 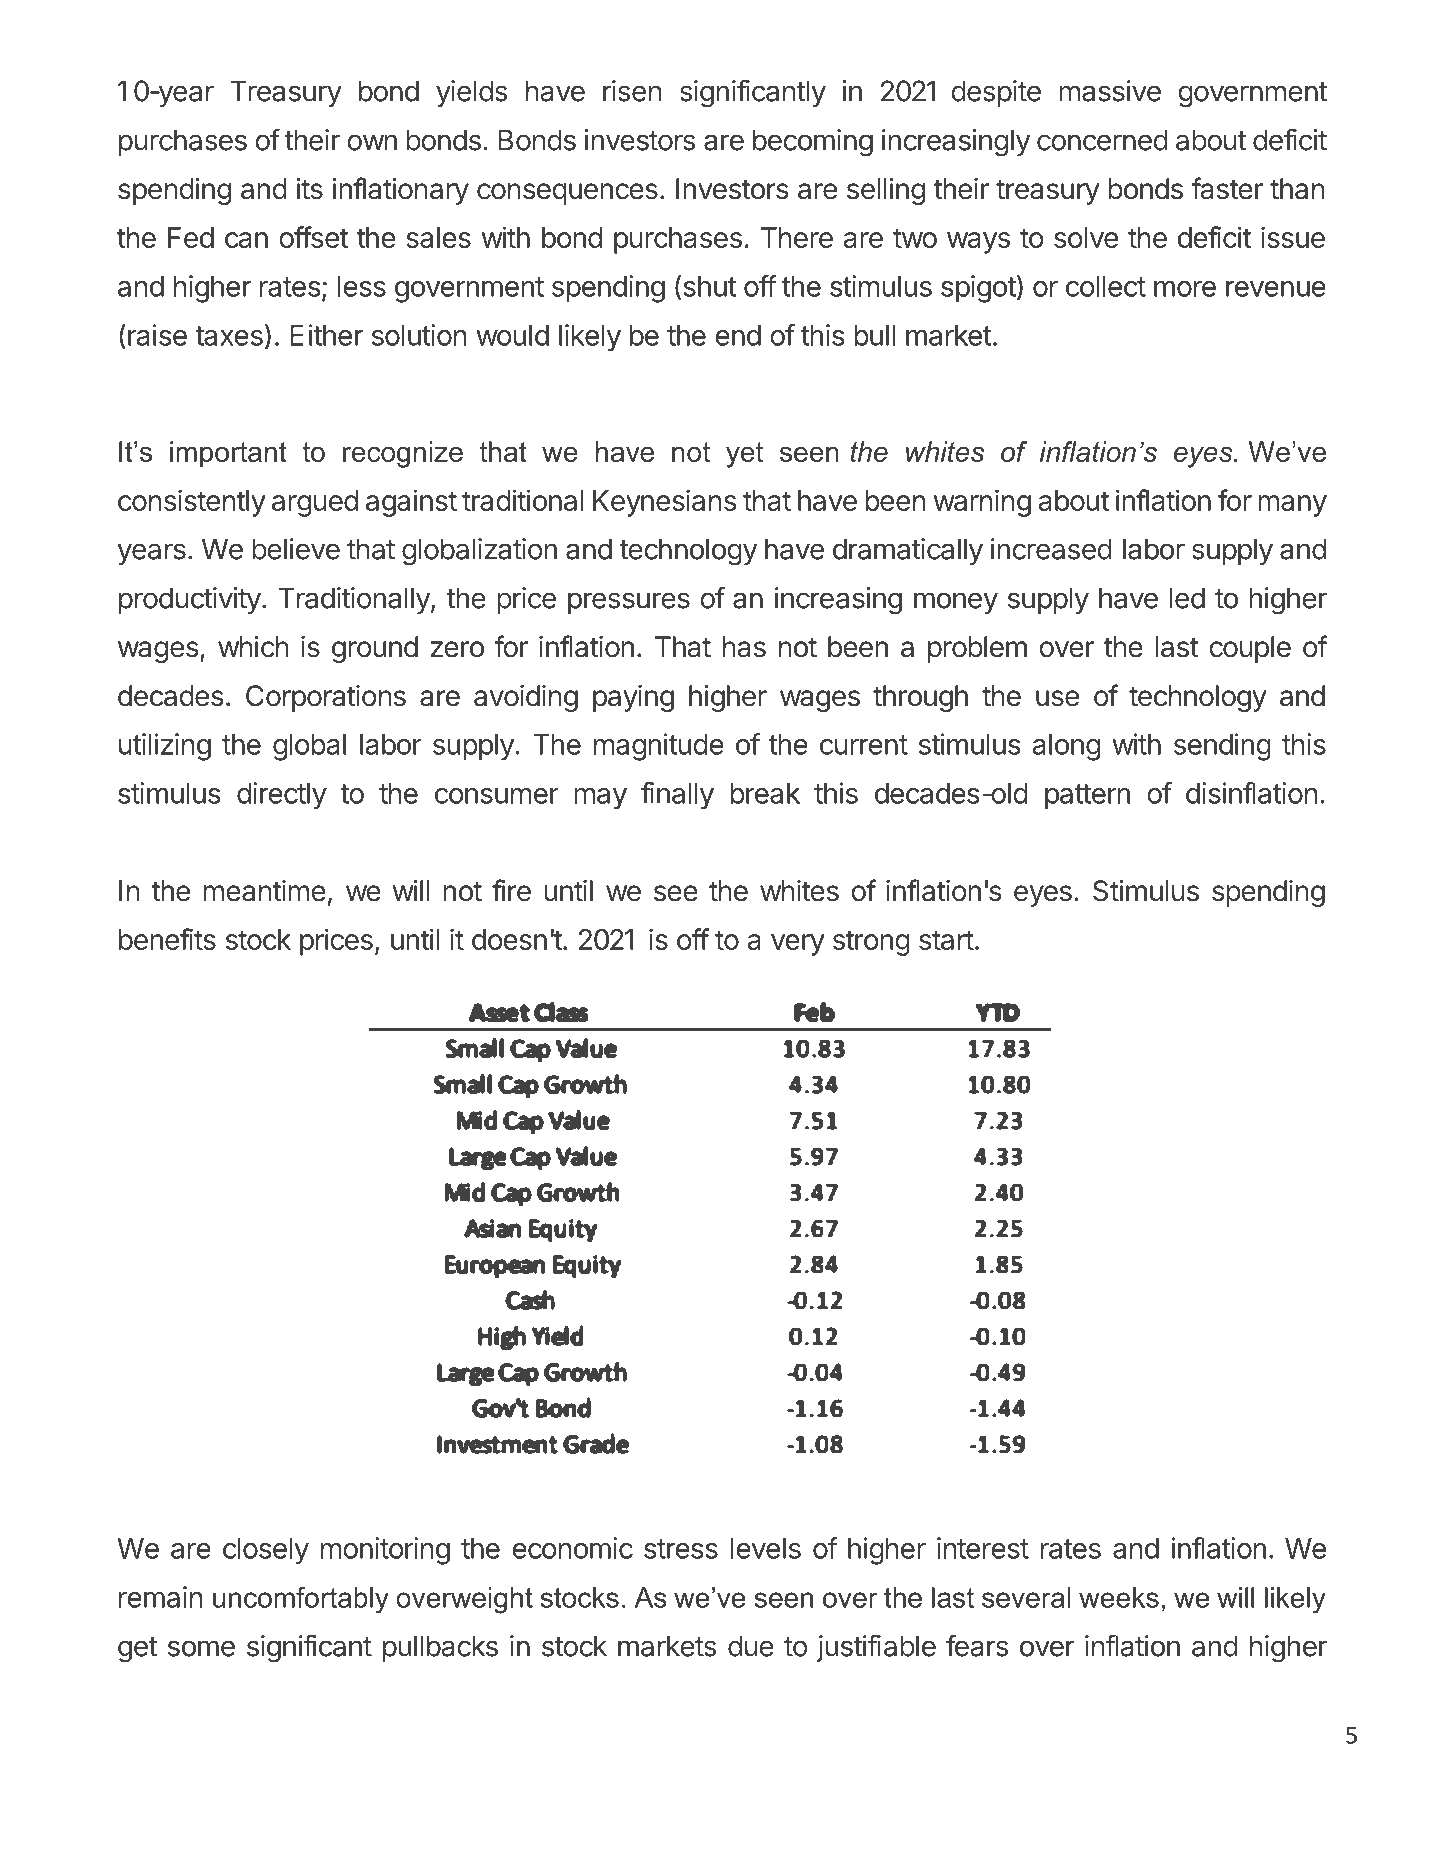 What do you see at coordinates (1102, 140) in the image?
I see `concerned` at bounding box center [1102, 140].
